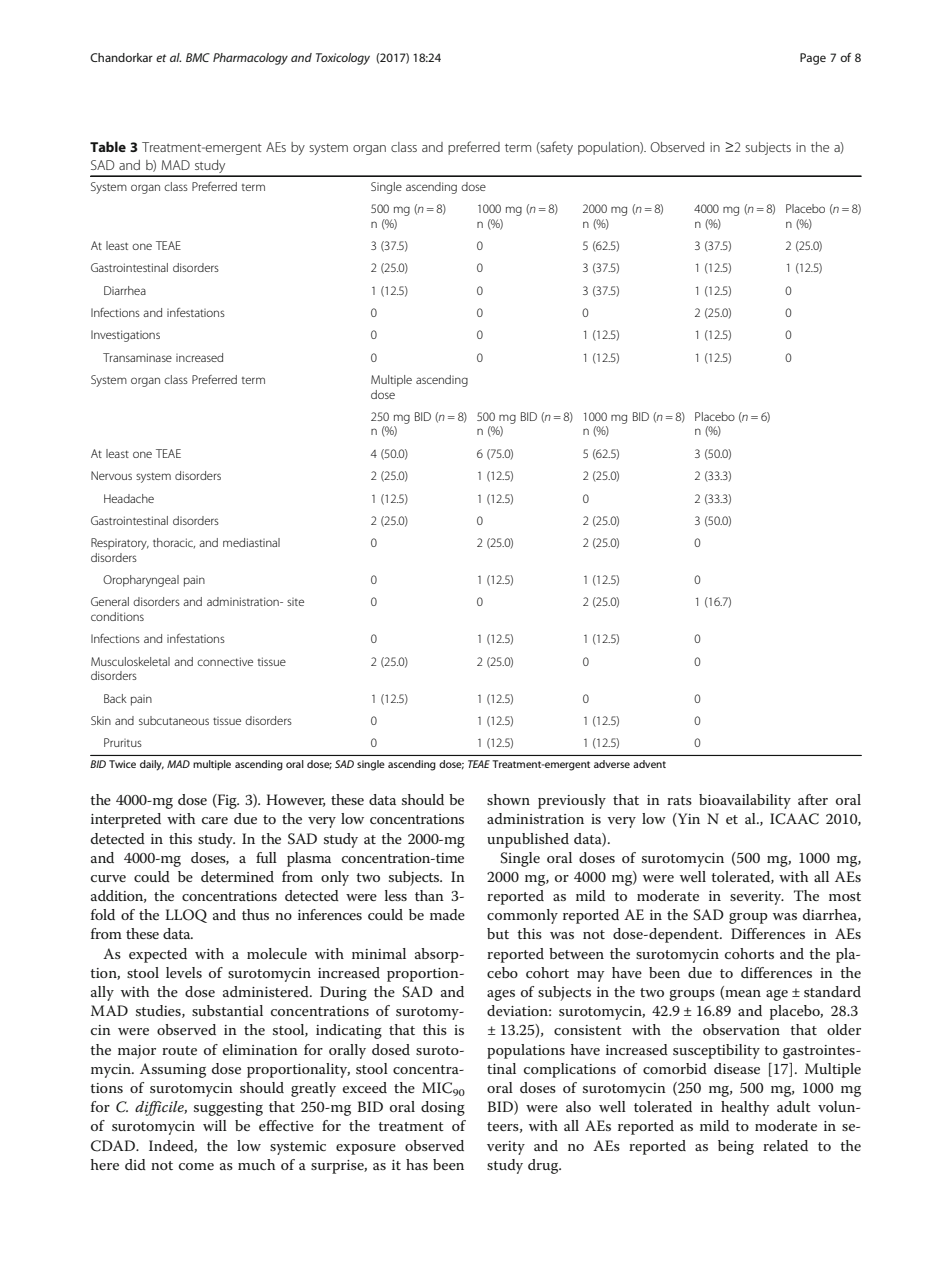  I want to click on dosing, so click(443, 1108).
